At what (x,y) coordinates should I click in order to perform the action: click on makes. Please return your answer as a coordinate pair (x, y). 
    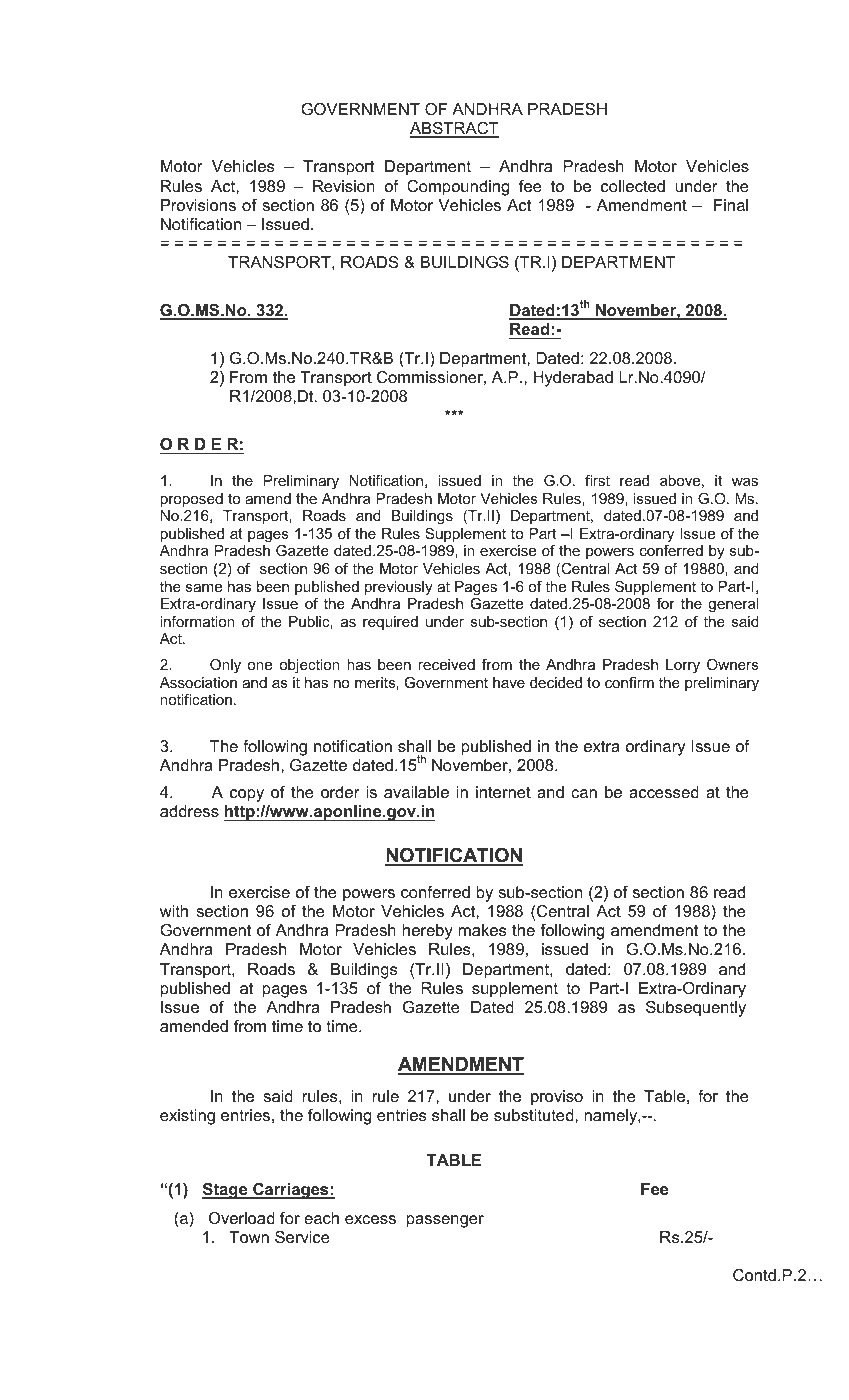
    Looking at the image, I should click on (482, 930).
